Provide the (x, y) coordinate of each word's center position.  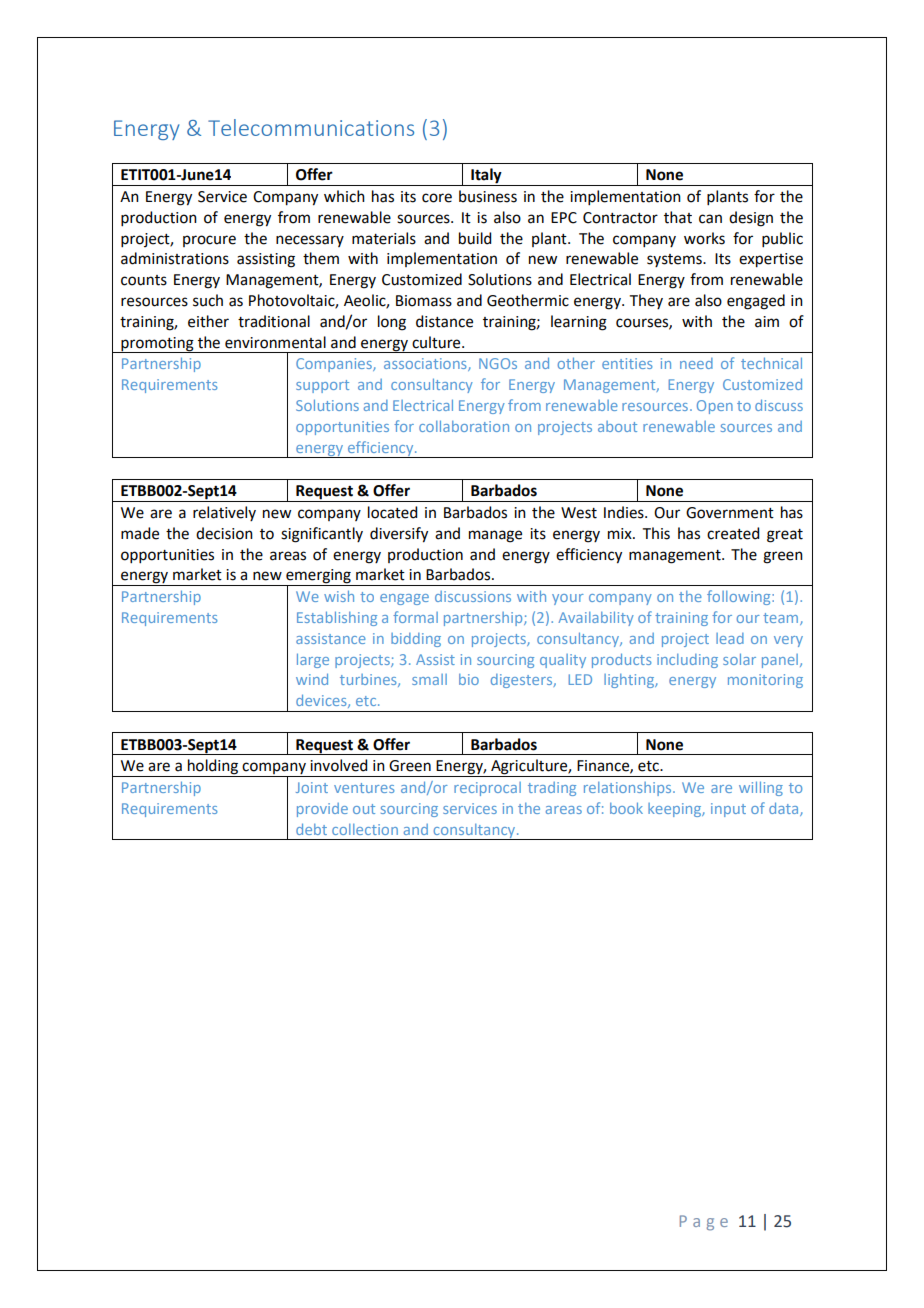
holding (213, 768)
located (392, 512)
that (678, 217)
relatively (224, 513)
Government (730, 513)
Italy (486, 177)
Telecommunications (311, 127)
